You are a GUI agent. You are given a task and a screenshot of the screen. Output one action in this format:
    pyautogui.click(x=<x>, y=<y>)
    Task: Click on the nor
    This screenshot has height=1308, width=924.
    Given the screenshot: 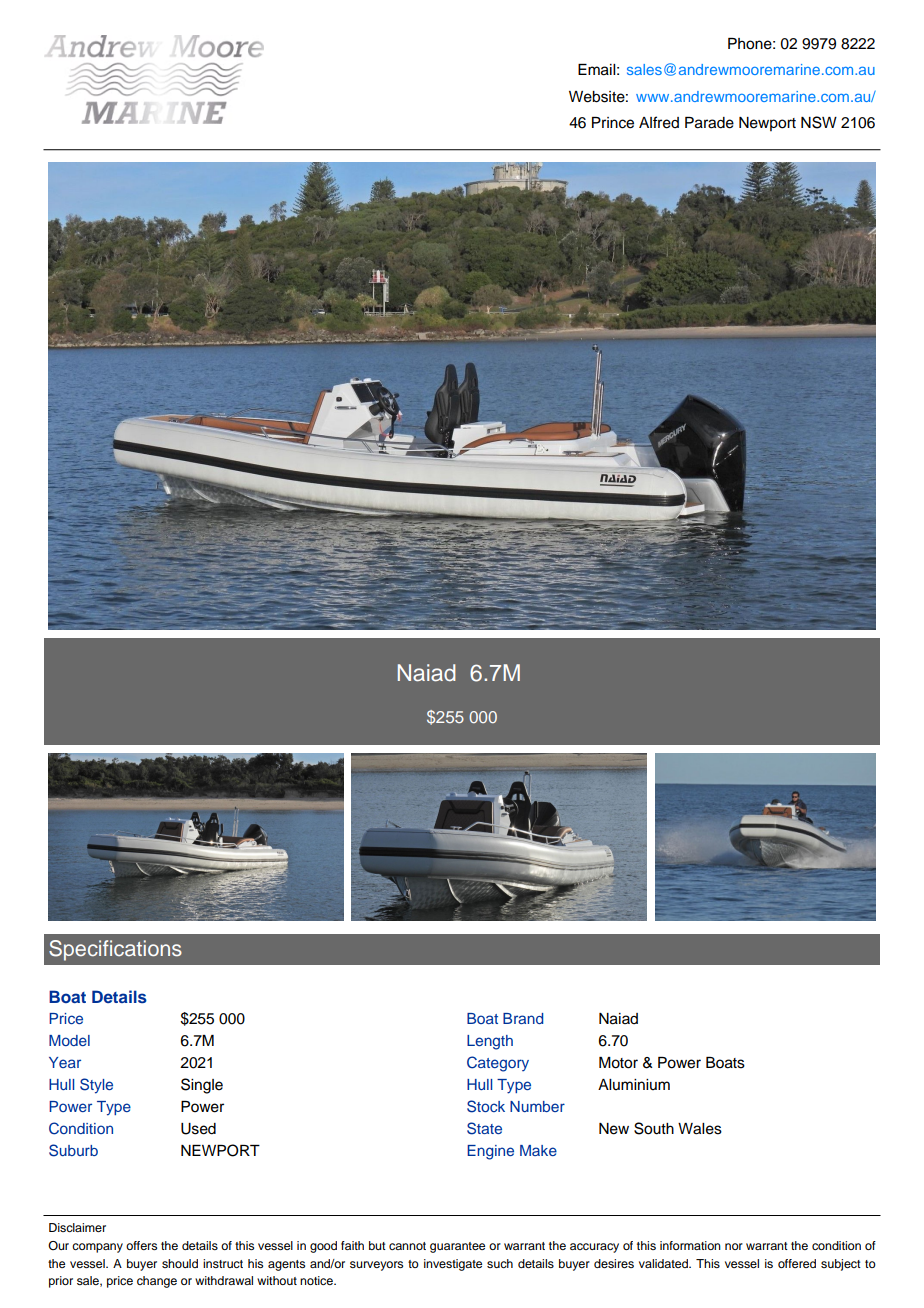 What is the action you would take?
    pyautogui.click(x=734, y=1246)
